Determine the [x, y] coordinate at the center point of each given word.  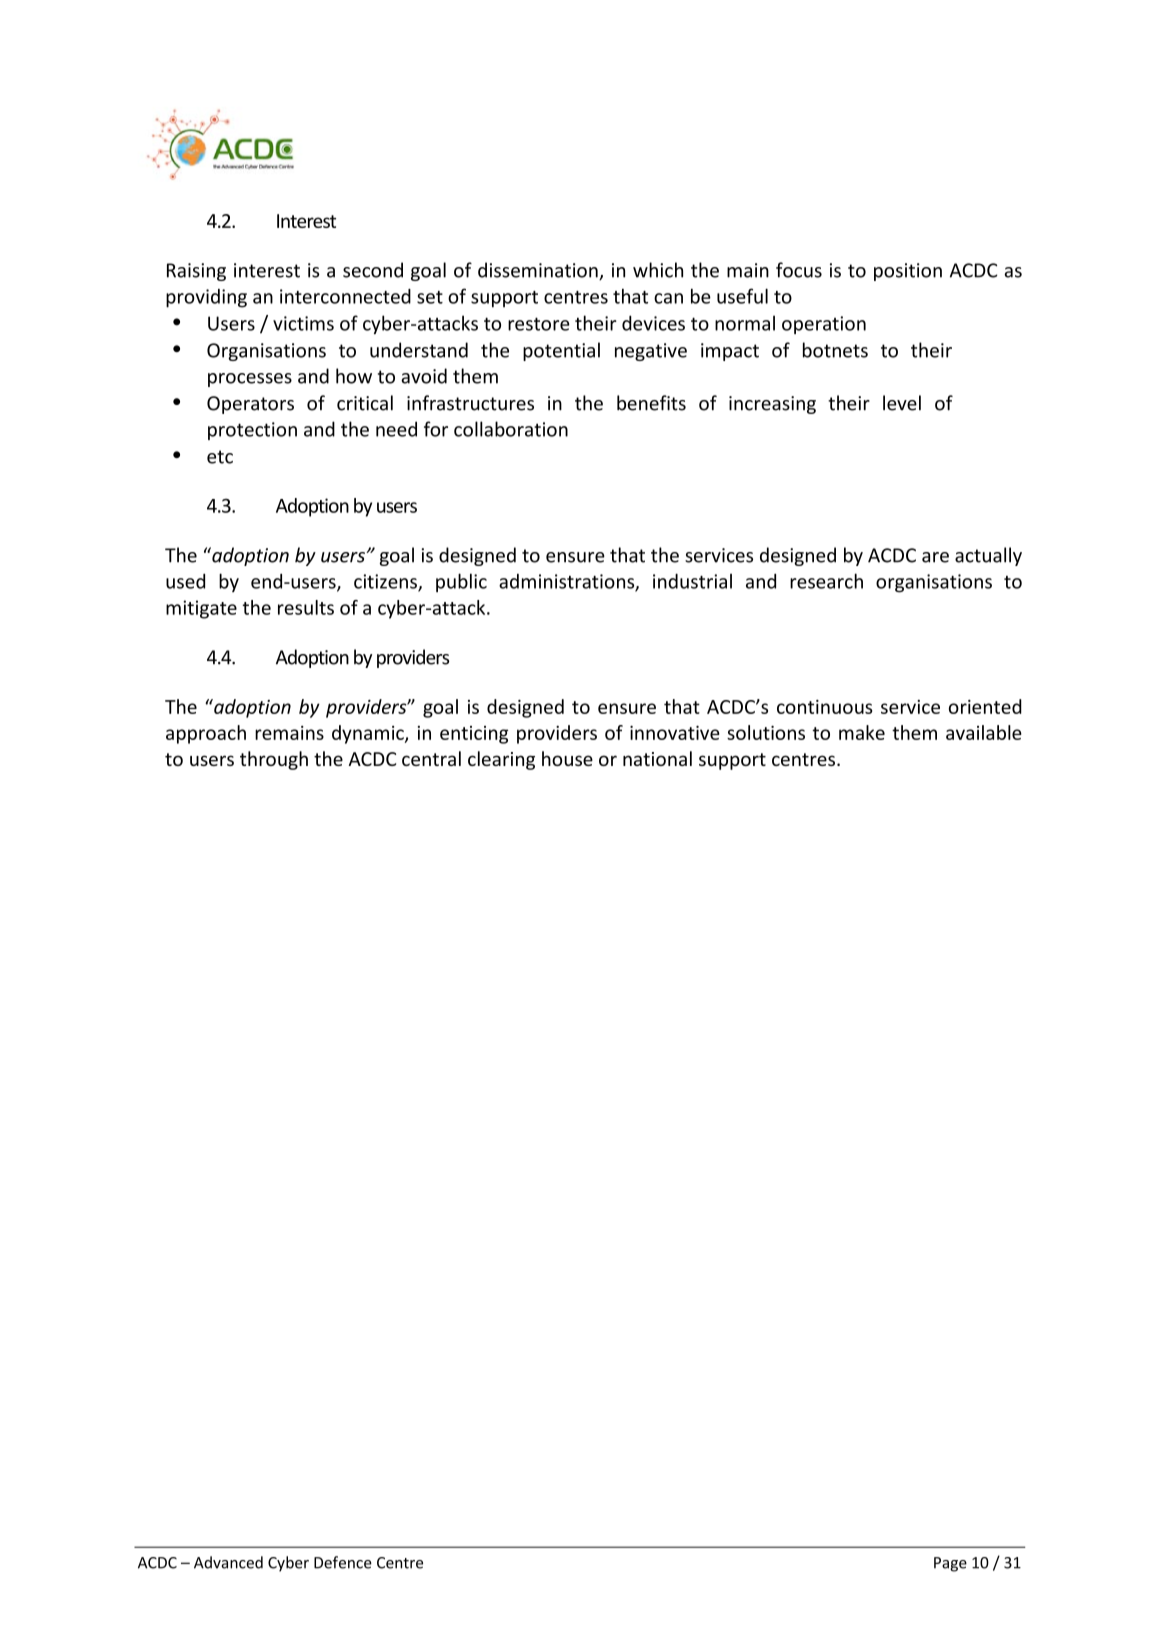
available [984, 732]
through [274, 760]
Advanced [228, 1562]
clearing [501, 760]
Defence [343, 1562]
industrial [692, 581]
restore [539, 324]
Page [950, 1564]
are [935, 557]
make [862, 732]
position [908, 272]
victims [303, 323]
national [657, 758]
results [306, 607]
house [567, 758]
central [431, 758]
